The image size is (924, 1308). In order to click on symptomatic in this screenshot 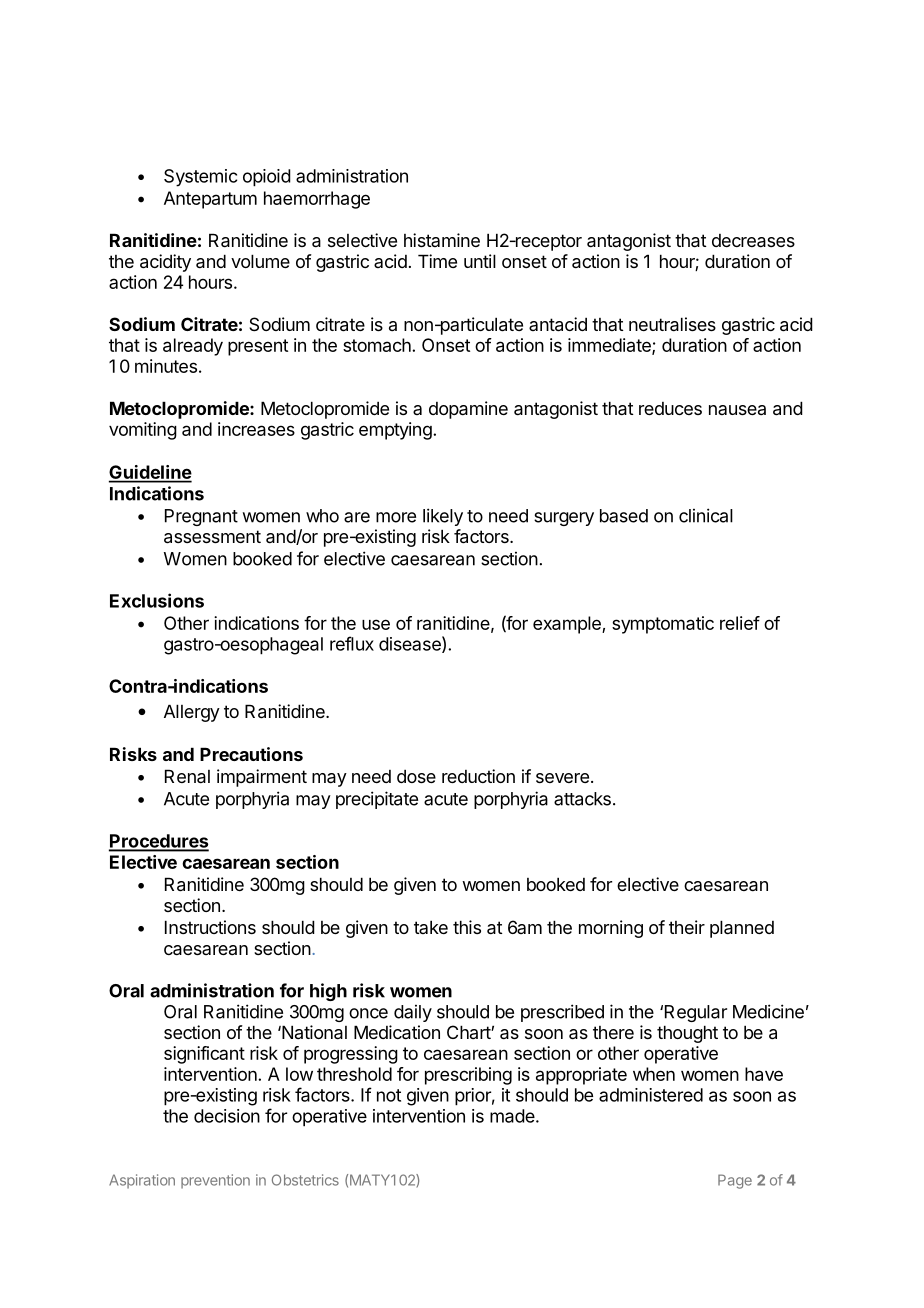, I will do `click(663, 625)`.
